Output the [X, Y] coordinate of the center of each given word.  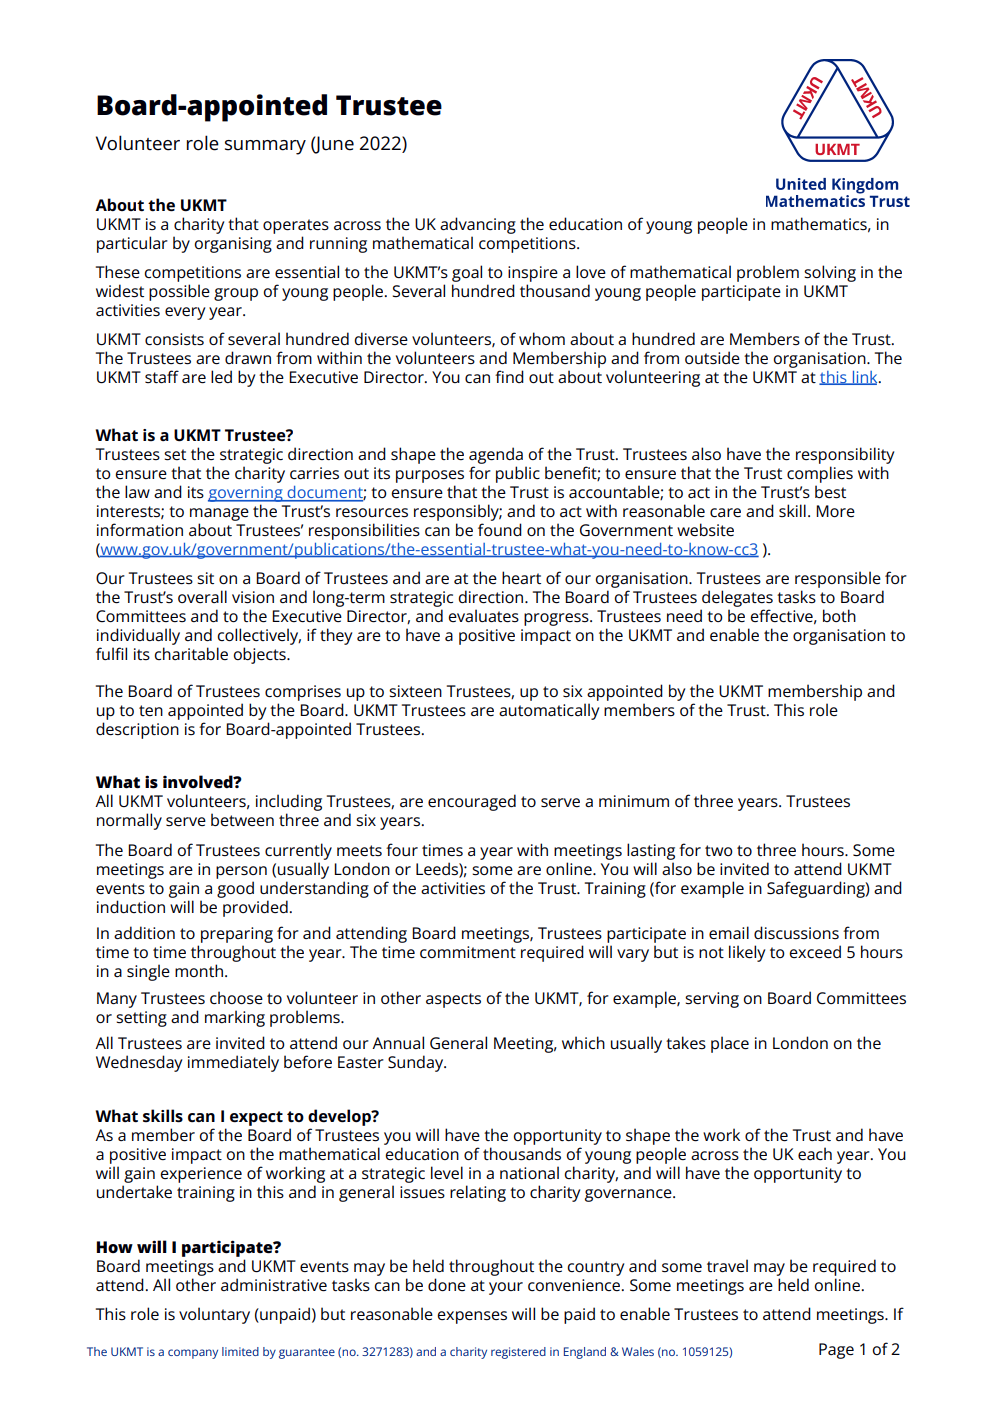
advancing [478, 225]
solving [830, 273]
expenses [472, 1317]
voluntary [214, 1315]
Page [836, 1351]
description [137, 730]
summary [265, 147]
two [719, 850]
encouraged [472, 802]
